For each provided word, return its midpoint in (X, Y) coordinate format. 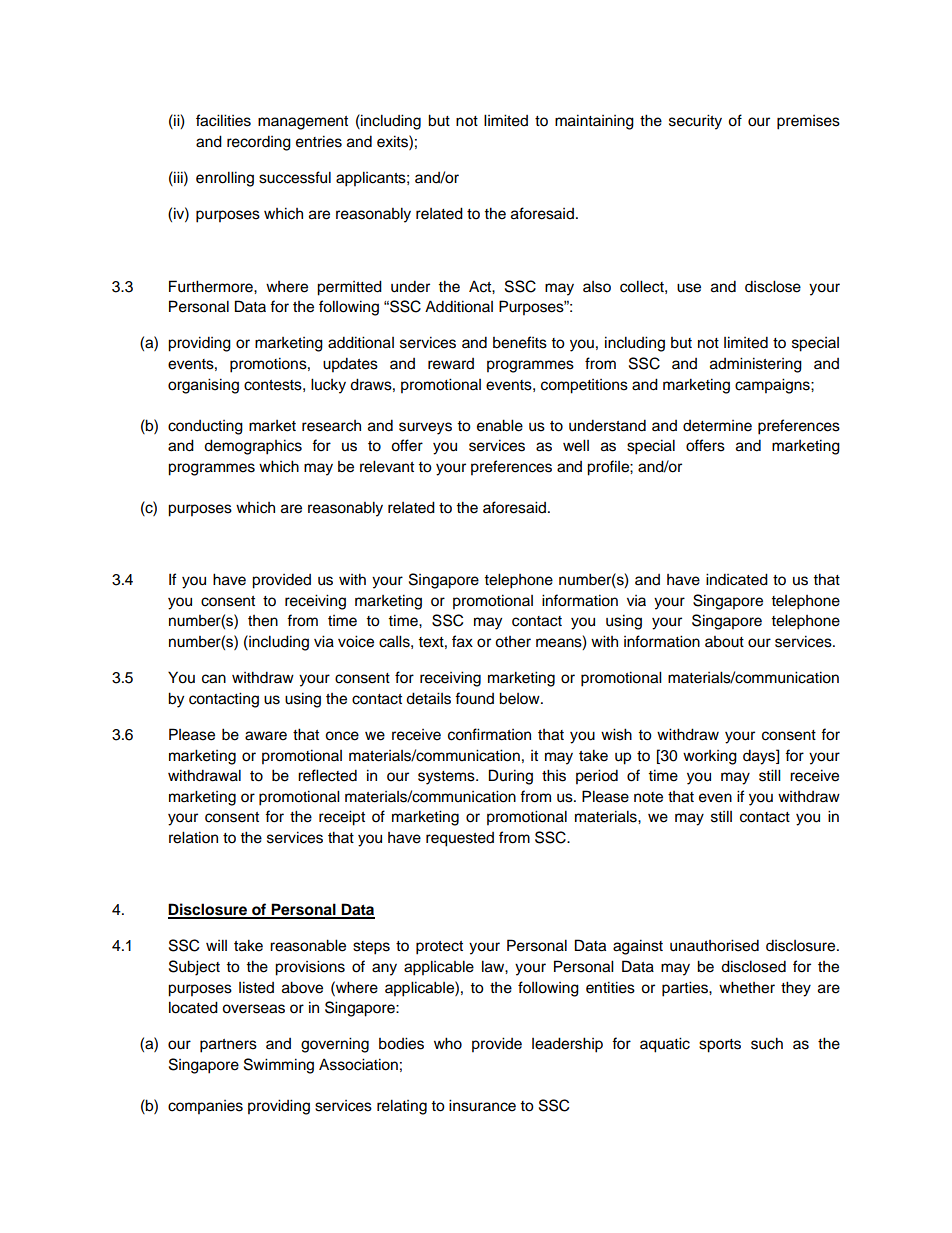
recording (259, 143)
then (263, 621)
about (724, 642)
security (695, 122)
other (513, 642)
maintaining (594, 122)
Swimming (279, 1066)
